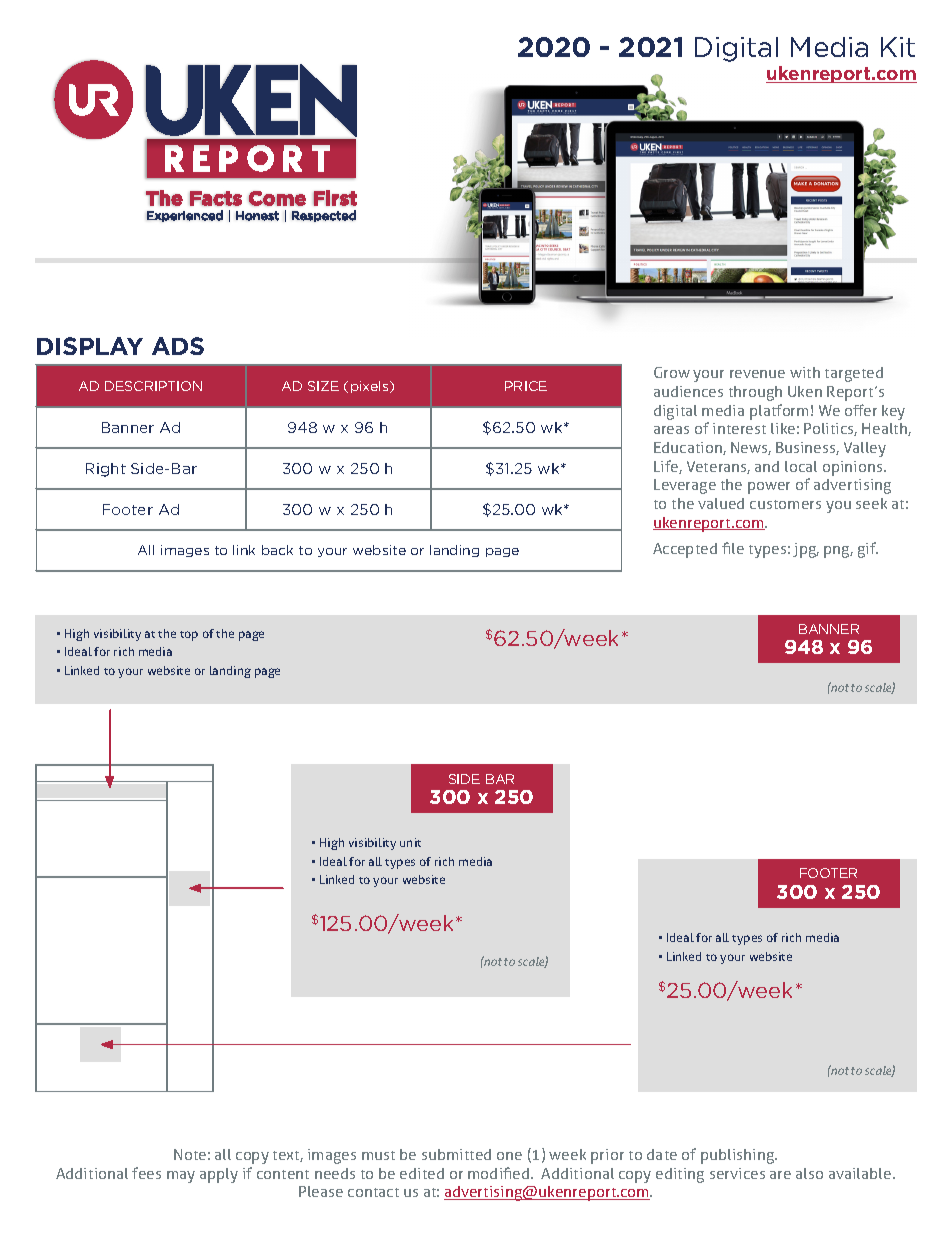 This image has height=1233, width=952. Describe the element at coordinates (685, 550) in the image. I see `Accepted` at that location.
